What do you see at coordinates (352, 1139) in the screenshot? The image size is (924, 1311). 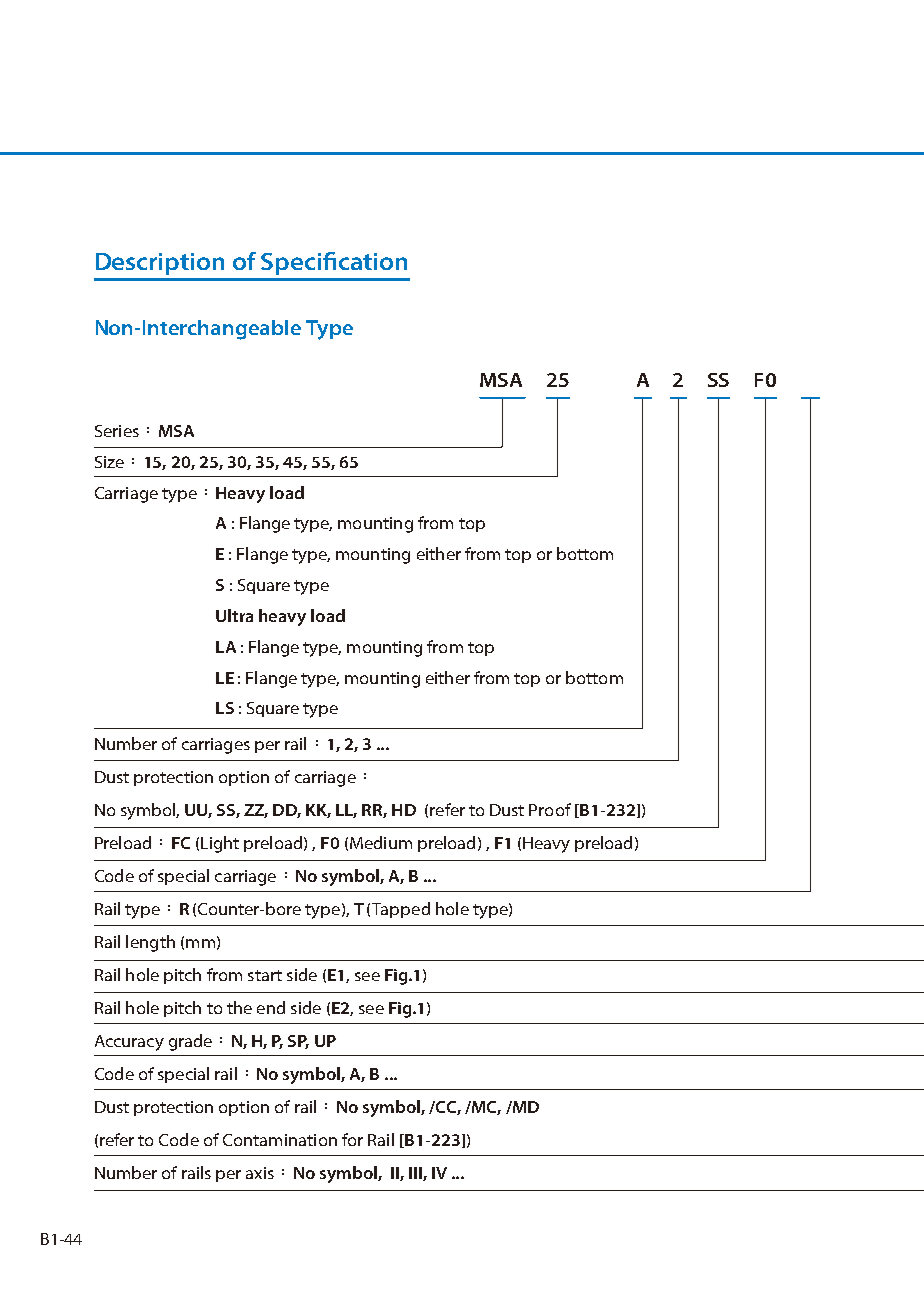 I see `for` at bounding box center [352, 1139].
